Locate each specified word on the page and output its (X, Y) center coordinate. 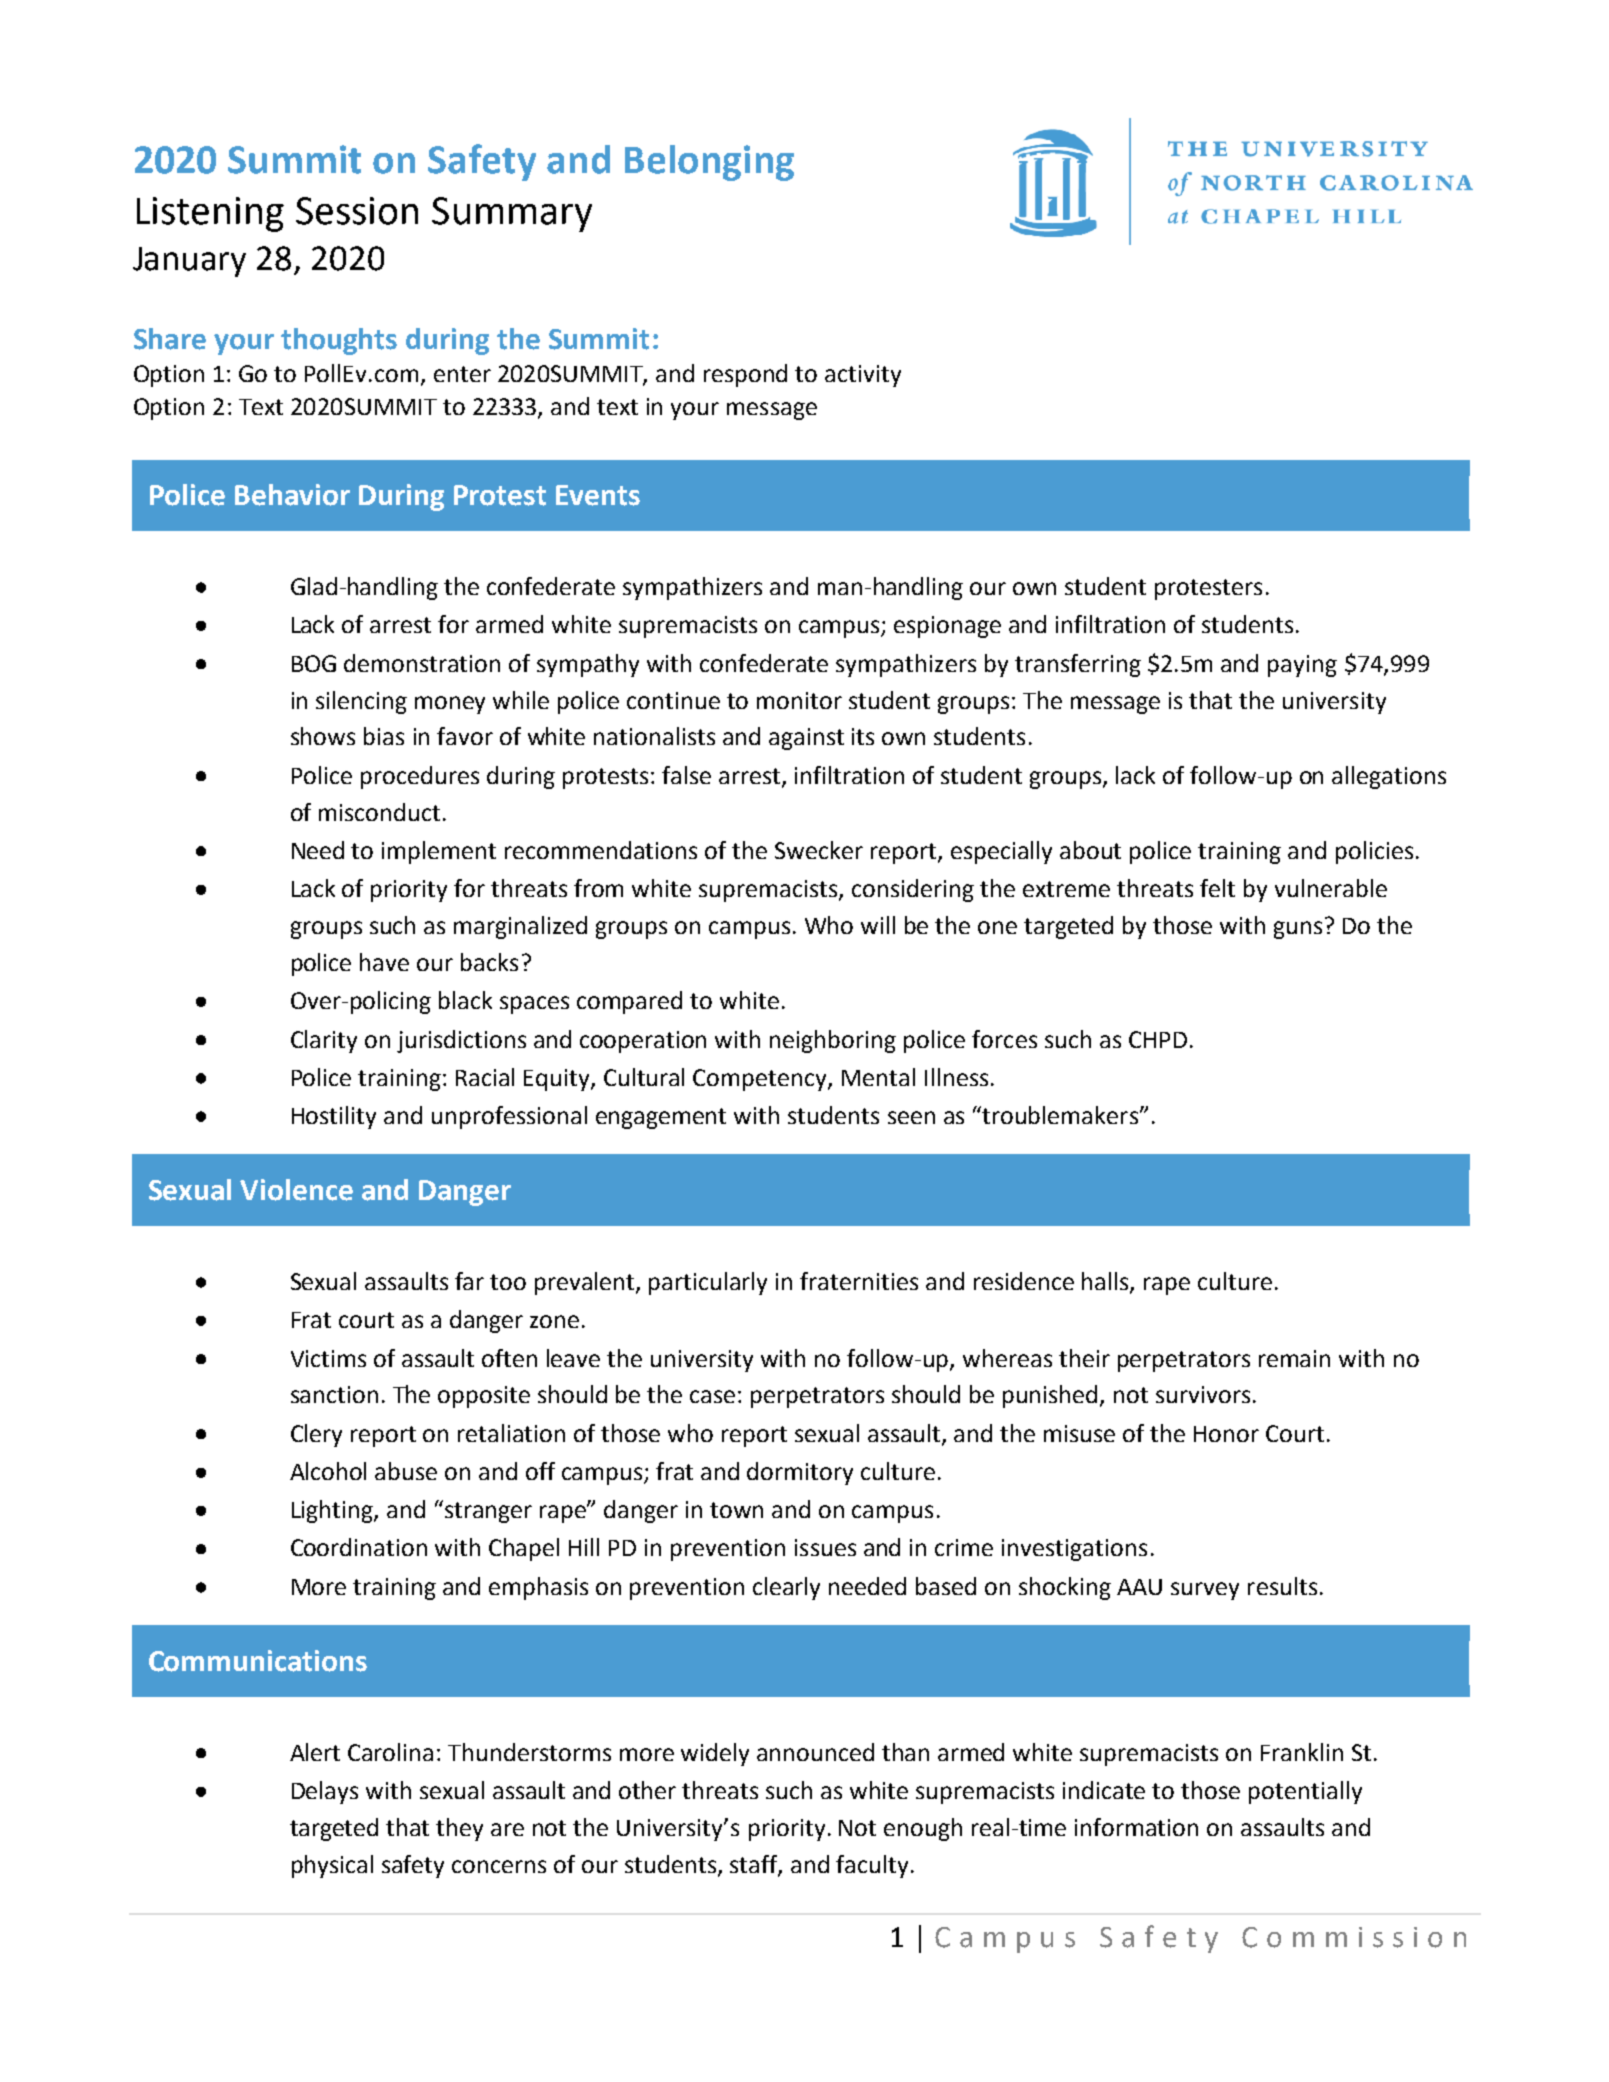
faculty (872, 1866)
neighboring (833, 1041)
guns (1298, 930)
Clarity (324, 1041)
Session (357, 211)
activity (863, 376)
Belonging (709, 163)
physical (332, 1866)
